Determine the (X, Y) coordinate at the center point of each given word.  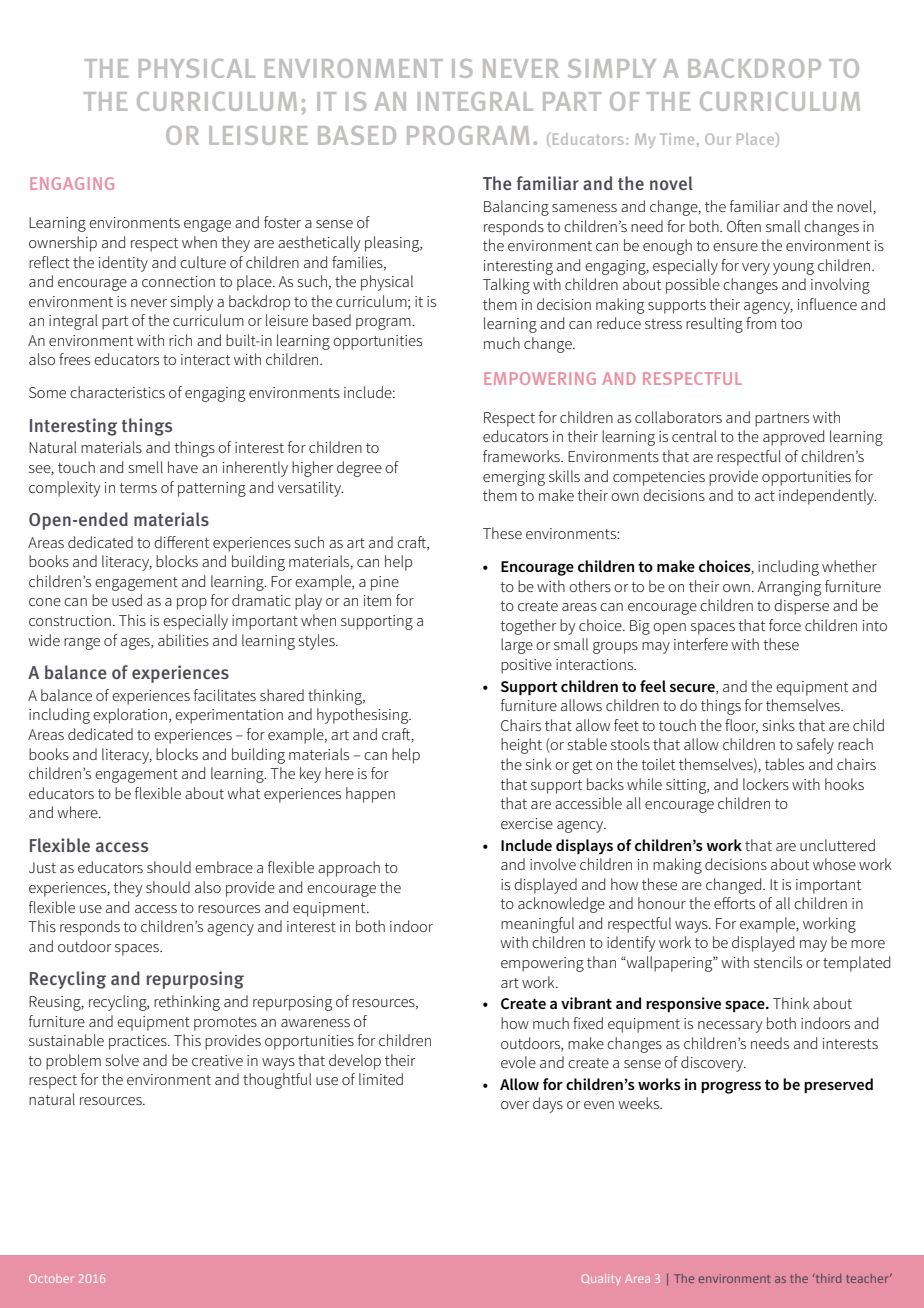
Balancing (516, 208)
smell (145, 467)
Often (744, 226)
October (51, 1278)
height (521, 746)
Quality (601, 1279)
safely (815, 746)
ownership (63, 244)
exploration (130, 716)
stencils (778, 962)
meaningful (537, 925)
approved (793, 438)
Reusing (56, 1003)
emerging (514, 478)
